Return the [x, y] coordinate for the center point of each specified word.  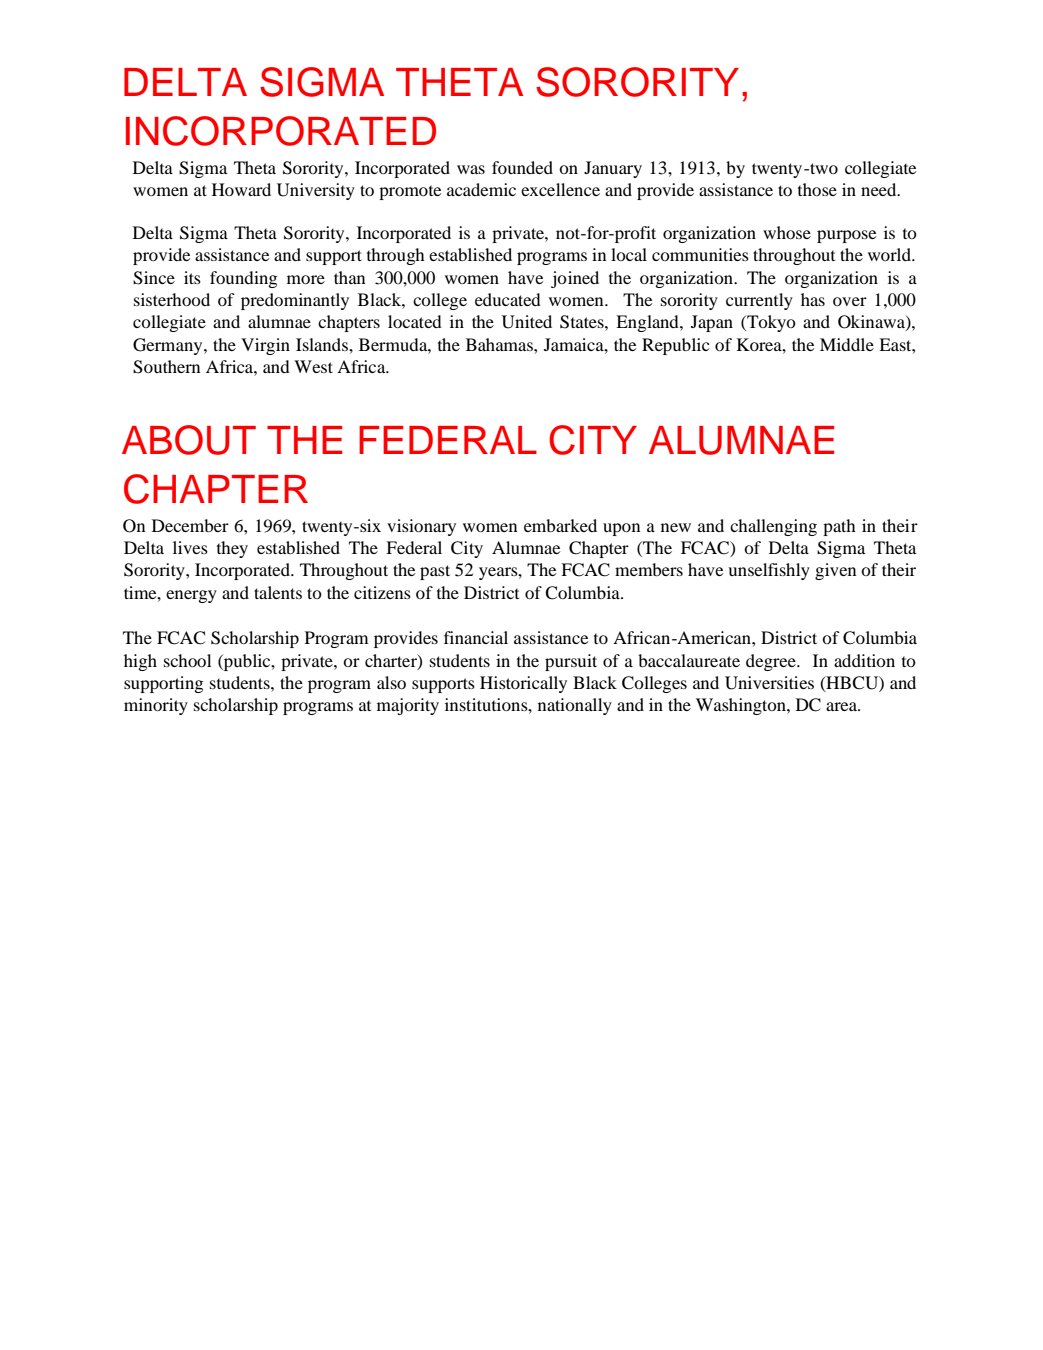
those [817, 189]
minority [156, 706]
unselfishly [769, 571]
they [232, 549]
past [435, 572]
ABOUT [189, 440]
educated [508, 299]
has [813, 299]
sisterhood [172, 299]
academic [481, 189]
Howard [241, 189]
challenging [773, 527]
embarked [560, 525]
